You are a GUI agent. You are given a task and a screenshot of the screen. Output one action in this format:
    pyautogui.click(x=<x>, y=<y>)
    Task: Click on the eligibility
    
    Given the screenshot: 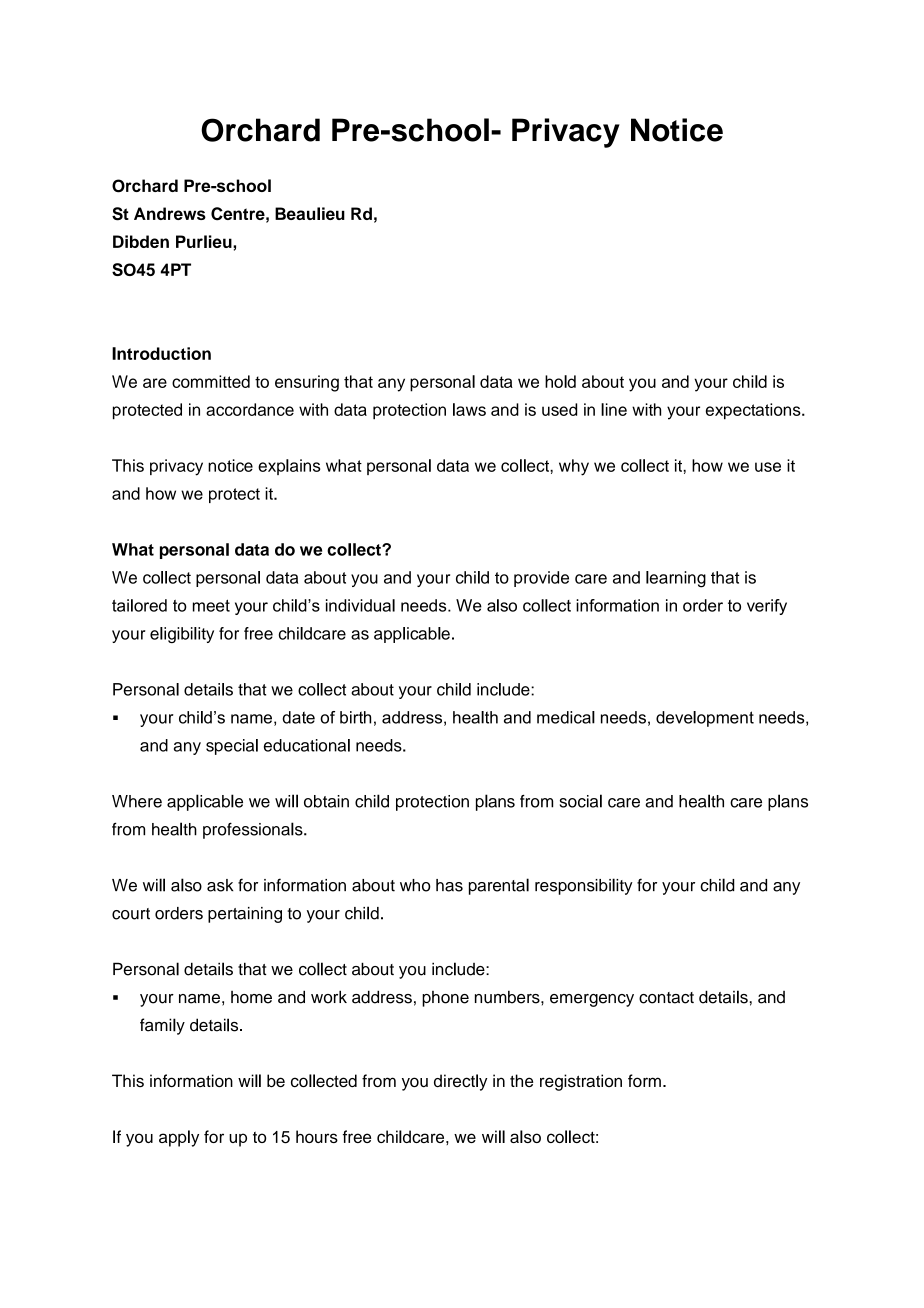 What is the action you would take?
    pyautogui.click(x=182, y=635)
